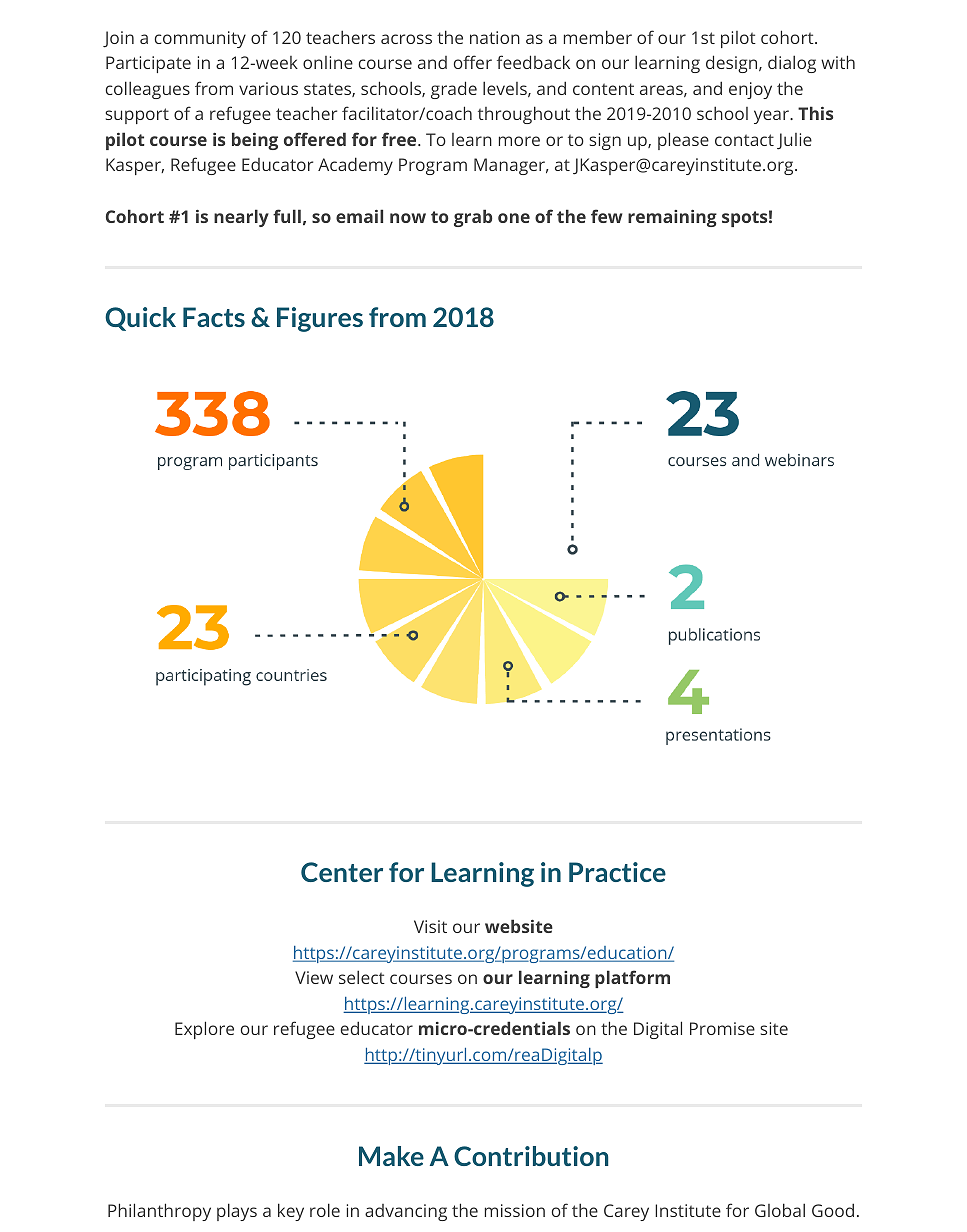 This page has height=1232, width=967. Describe the element at coordinates (342, 872) in the page. I see `Center` at that location.
